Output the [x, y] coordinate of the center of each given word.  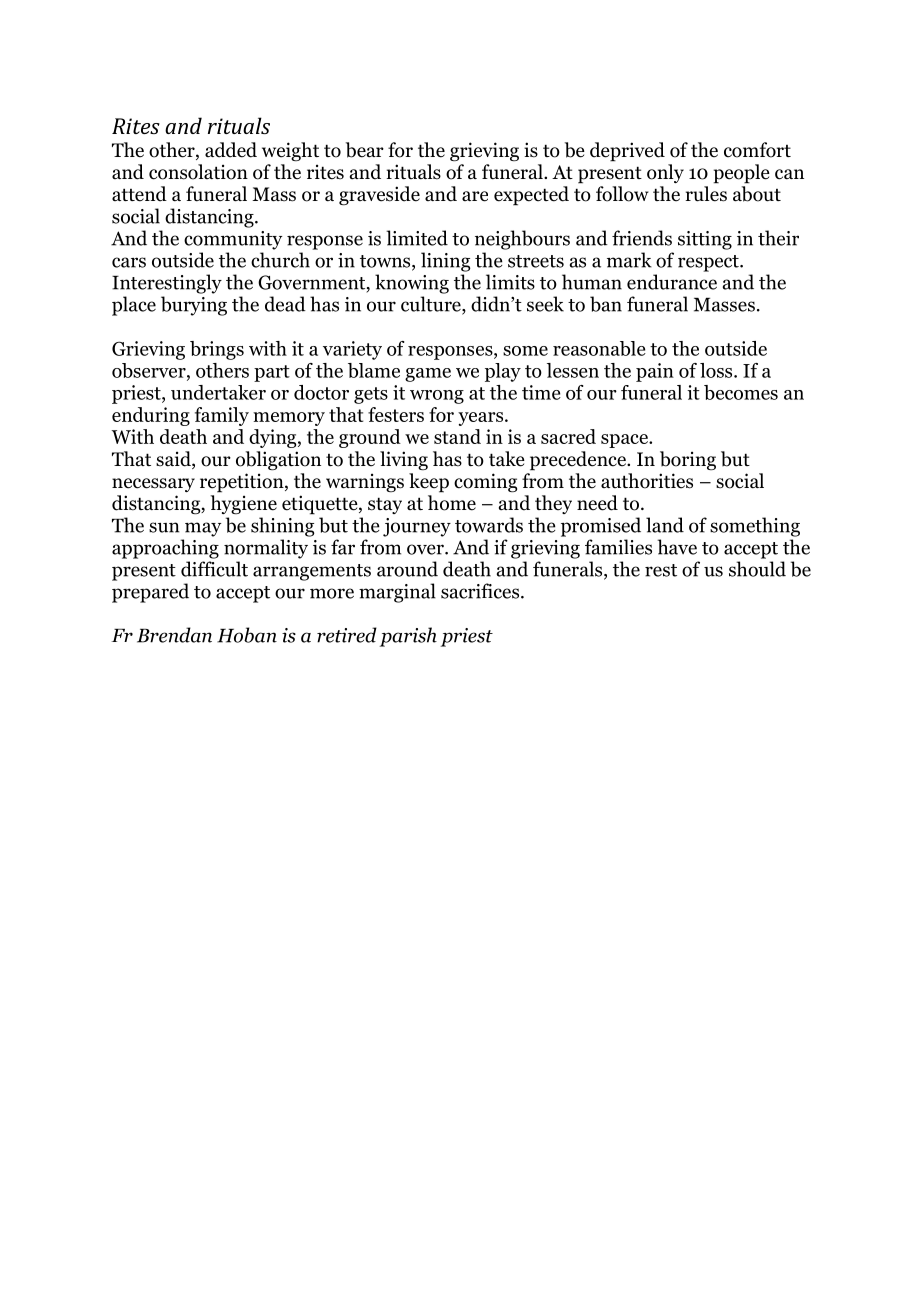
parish [408, 637]
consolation [198, 172]
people [741, 174]
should [757, 569]
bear [365, 150]
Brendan [174, 635]
